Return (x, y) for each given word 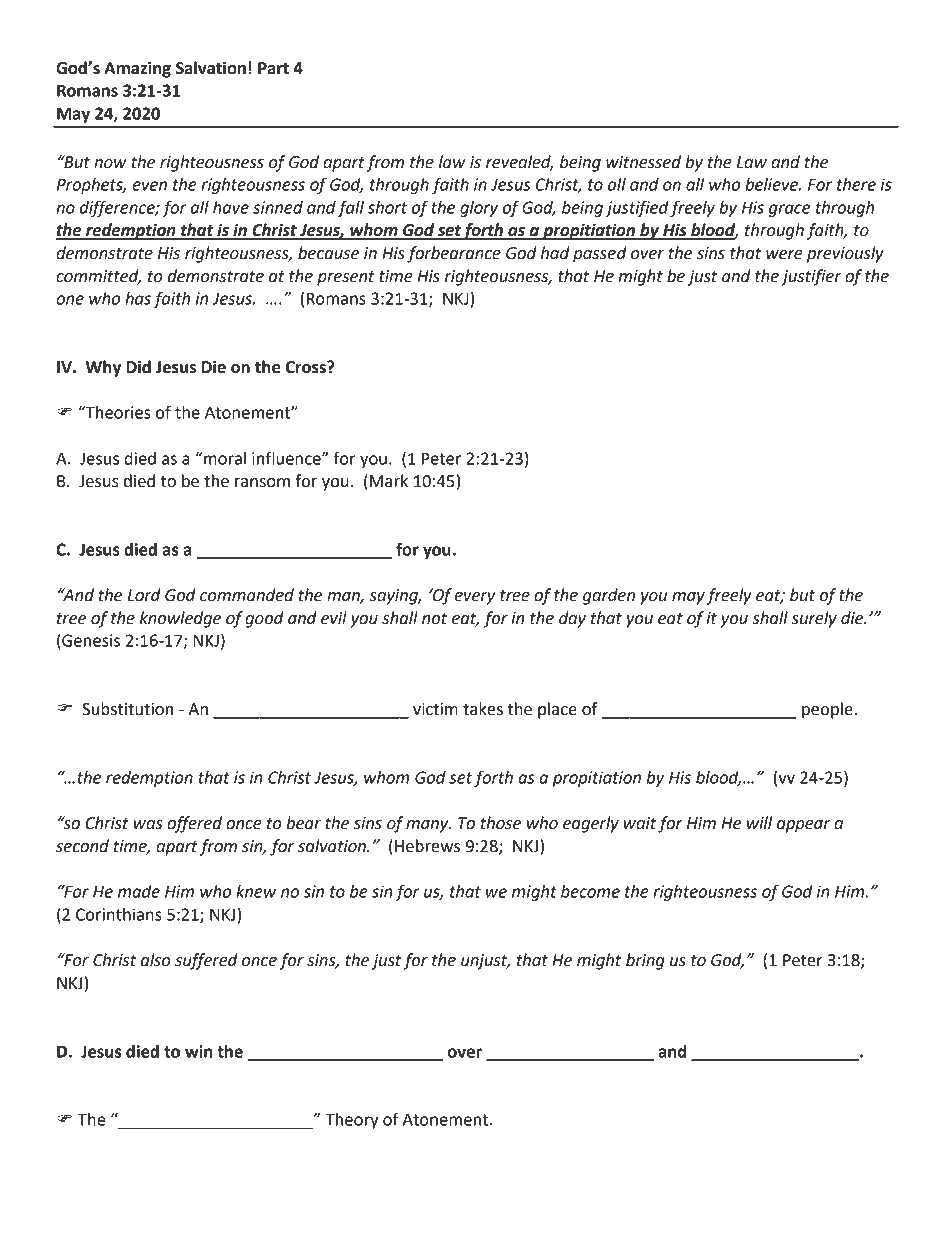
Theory (352, 1121)
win (199, 1051)
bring (645, 961)
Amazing (137, 69)
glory (479, 209)
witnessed (643, 162)
